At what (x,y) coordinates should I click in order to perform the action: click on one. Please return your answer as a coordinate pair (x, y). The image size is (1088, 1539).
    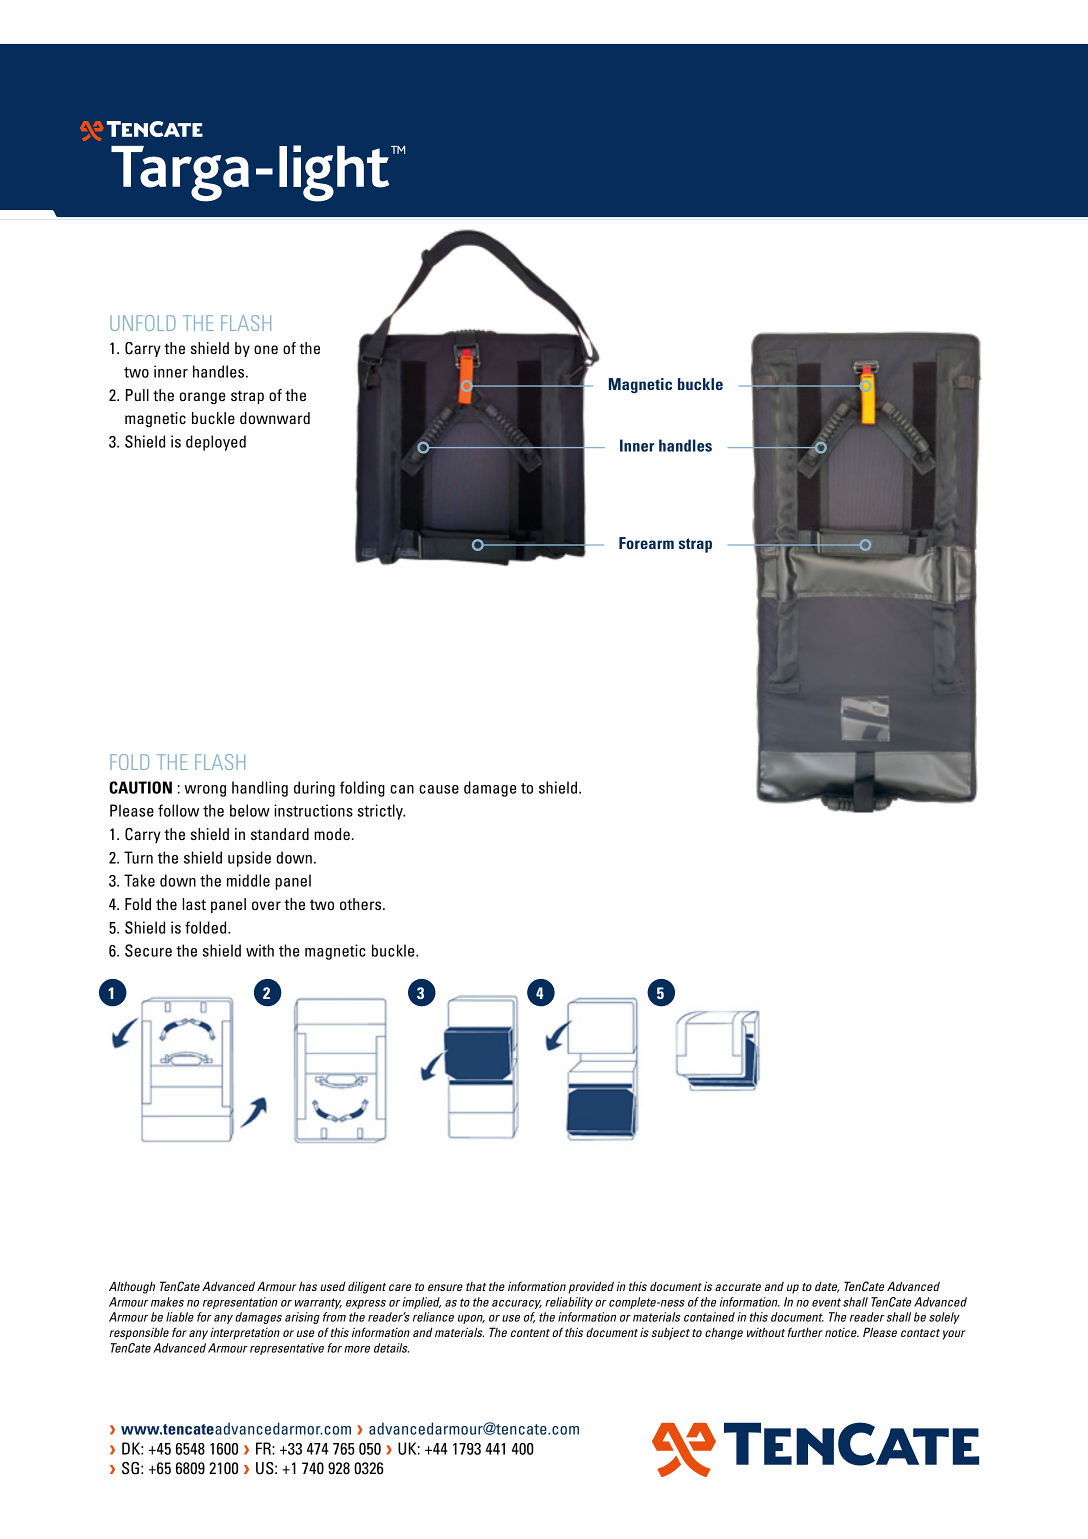
    Looking at the image, I should click on (266, 349).
